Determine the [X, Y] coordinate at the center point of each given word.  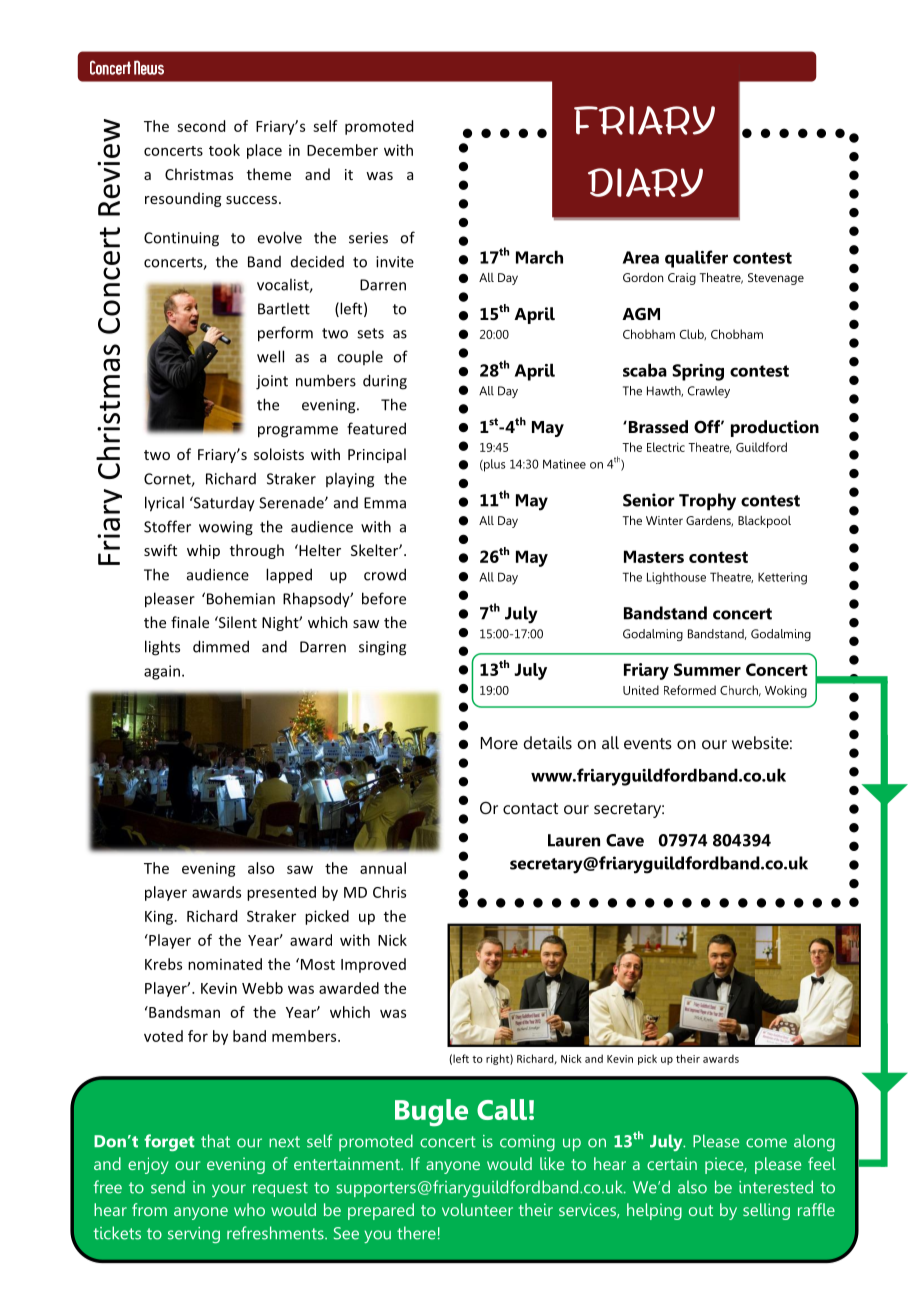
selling [766, 1211]
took [224, 150]
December [342, 150]
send [168, 1187]
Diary [645, 182]
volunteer [477, 1209]
